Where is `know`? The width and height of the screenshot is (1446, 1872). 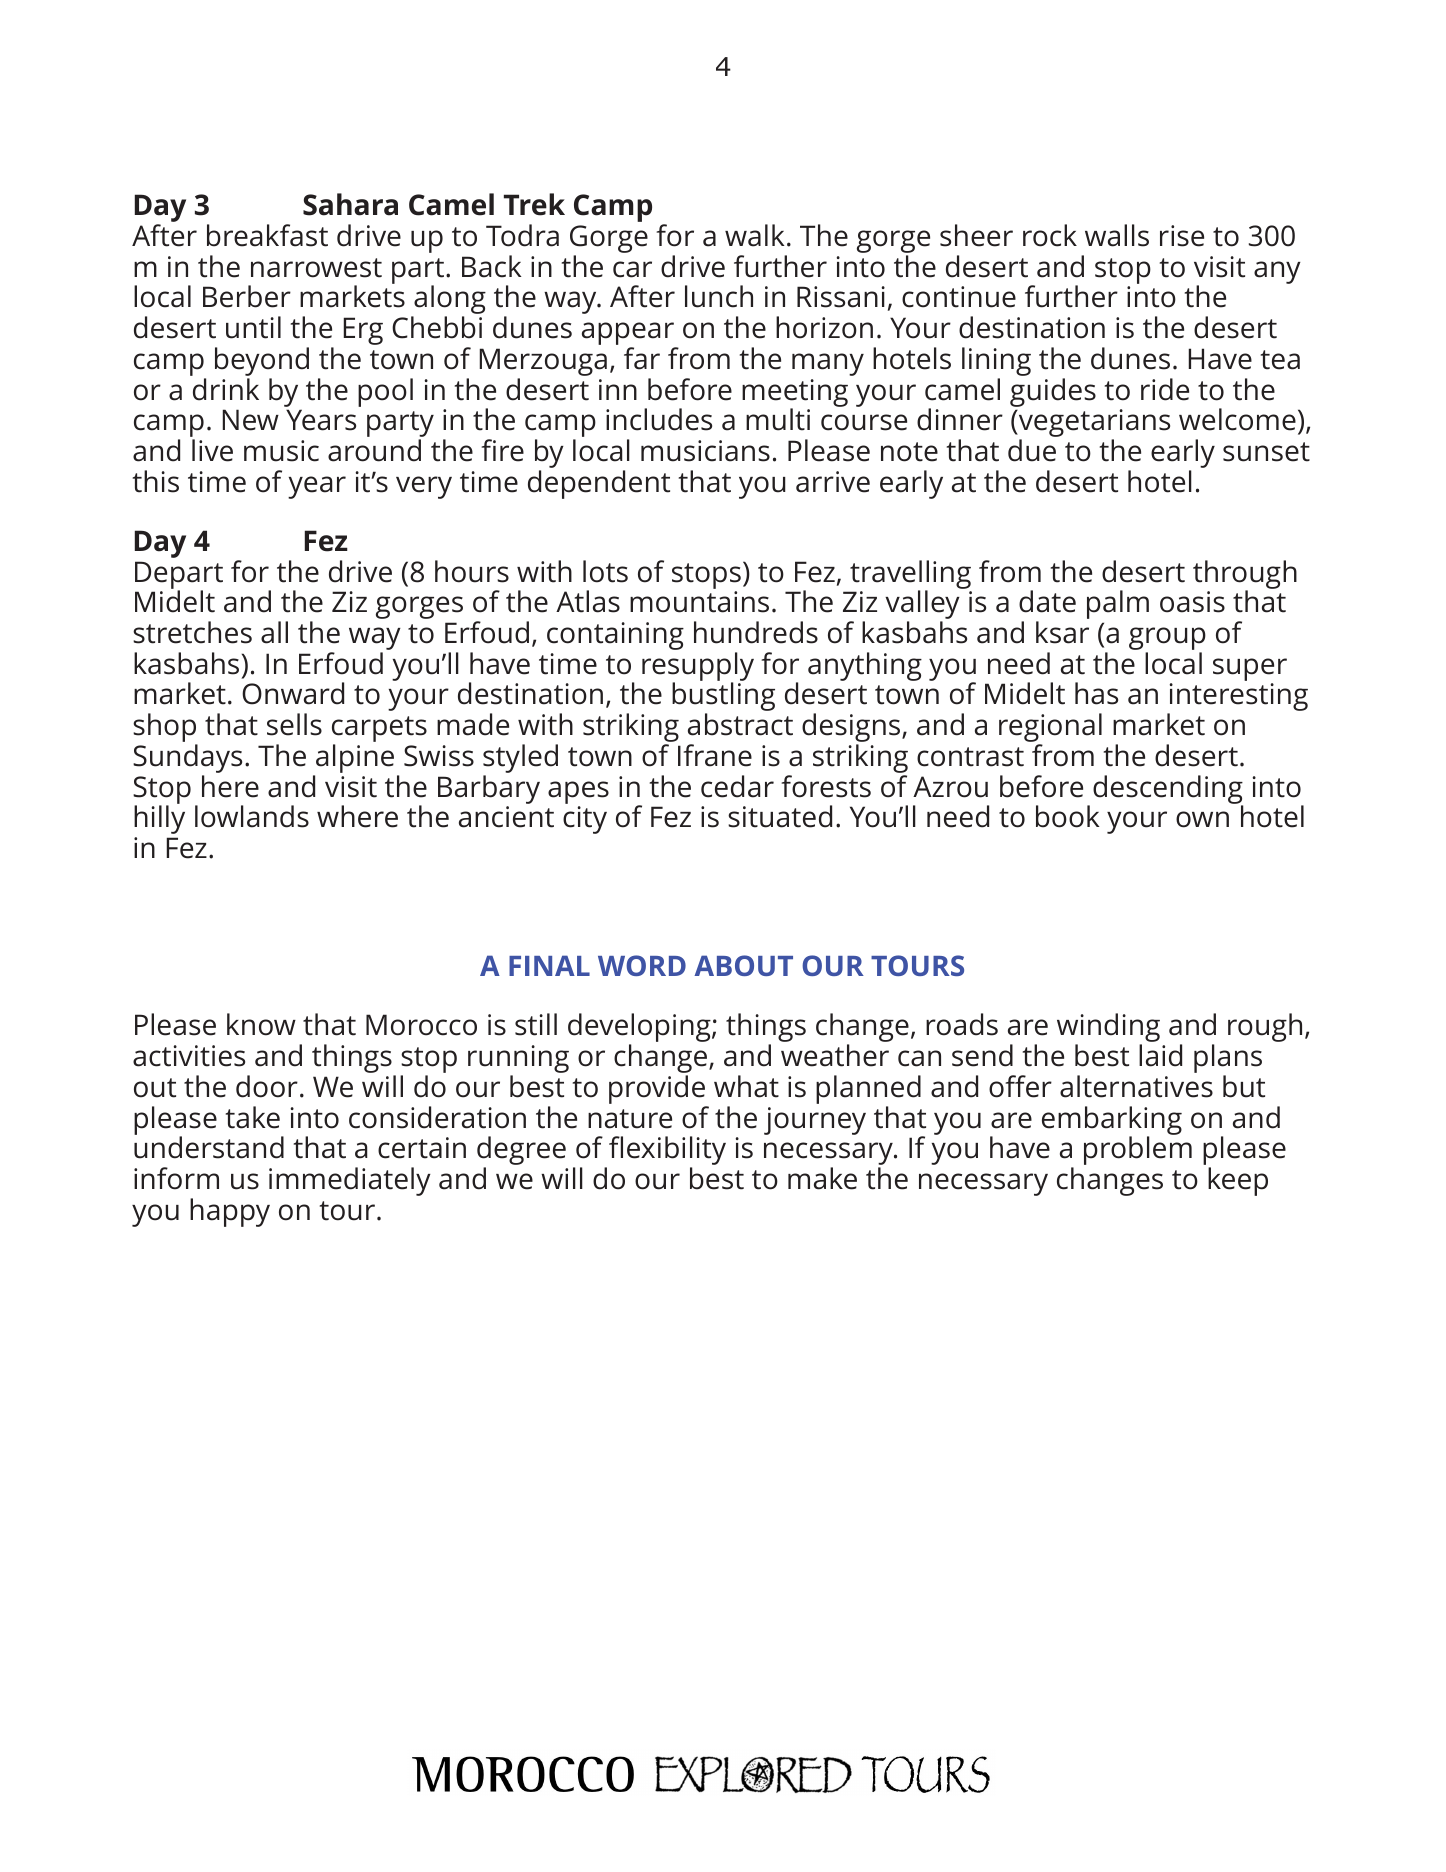
know is located at coordinates (261, 1024).
